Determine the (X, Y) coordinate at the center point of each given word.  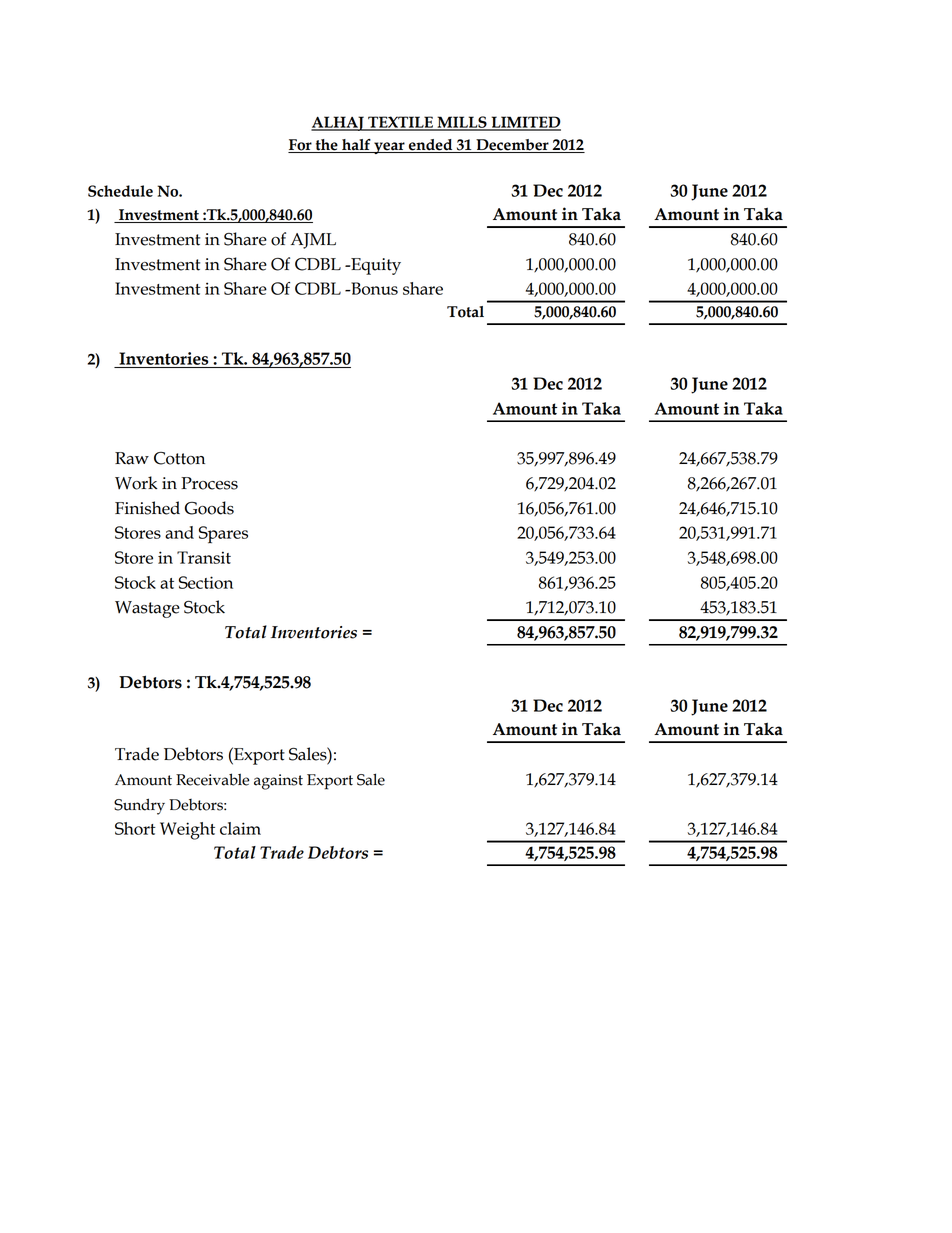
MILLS (462, 123)
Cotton (179, 458)
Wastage (147, 609)
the (326, 146)
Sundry (139, 806)
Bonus (373, 288)
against (278, 782)
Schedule (120, 191)
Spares (223, 535)
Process (209, 483)
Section (206, 582)
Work (136, 483)
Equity (375, 266)
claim (240, 828)
